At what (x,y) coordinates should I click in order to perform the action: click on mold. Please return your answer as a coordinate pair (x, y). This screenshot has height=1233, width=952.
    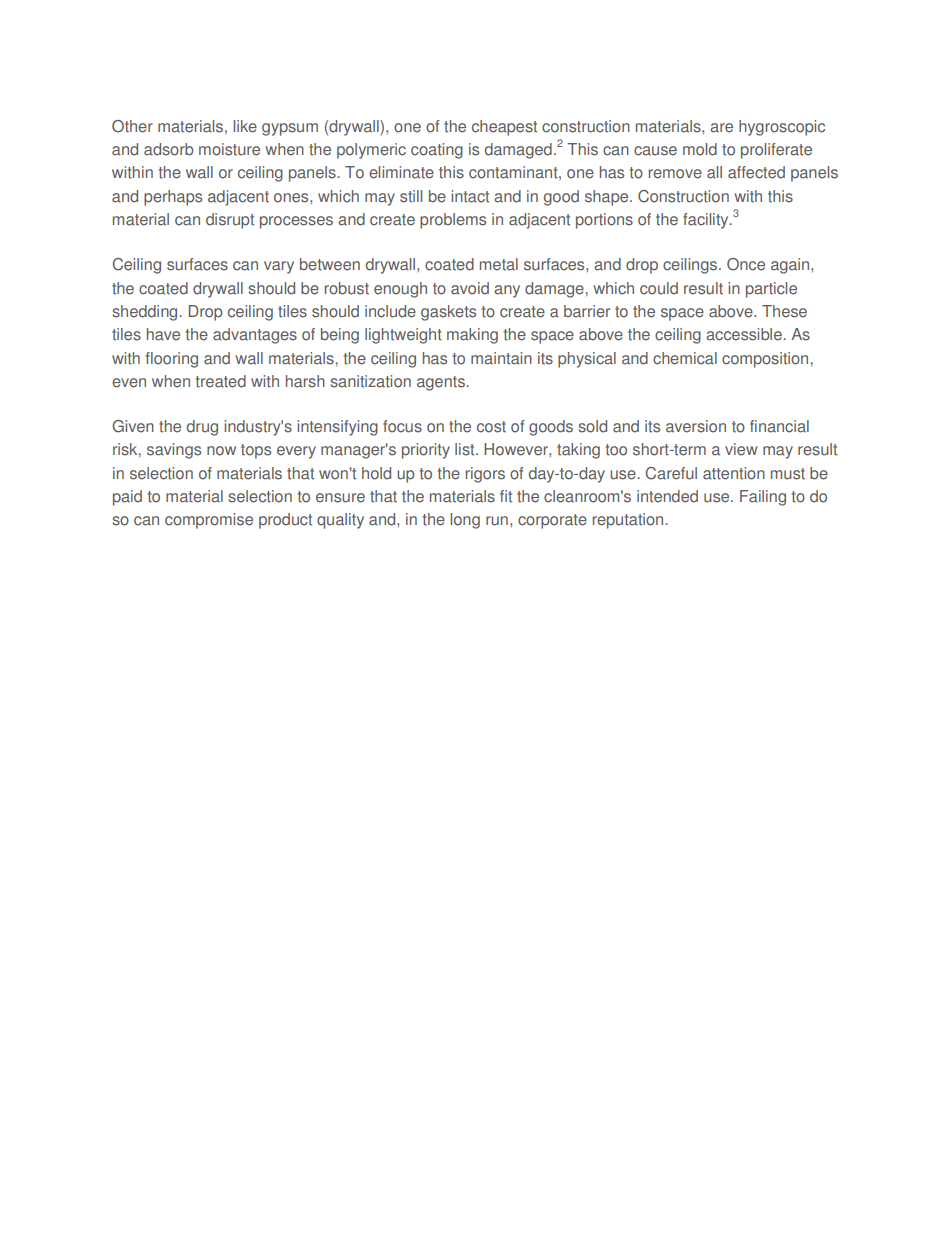
    Looking at the image, I should click on (700, 149).
